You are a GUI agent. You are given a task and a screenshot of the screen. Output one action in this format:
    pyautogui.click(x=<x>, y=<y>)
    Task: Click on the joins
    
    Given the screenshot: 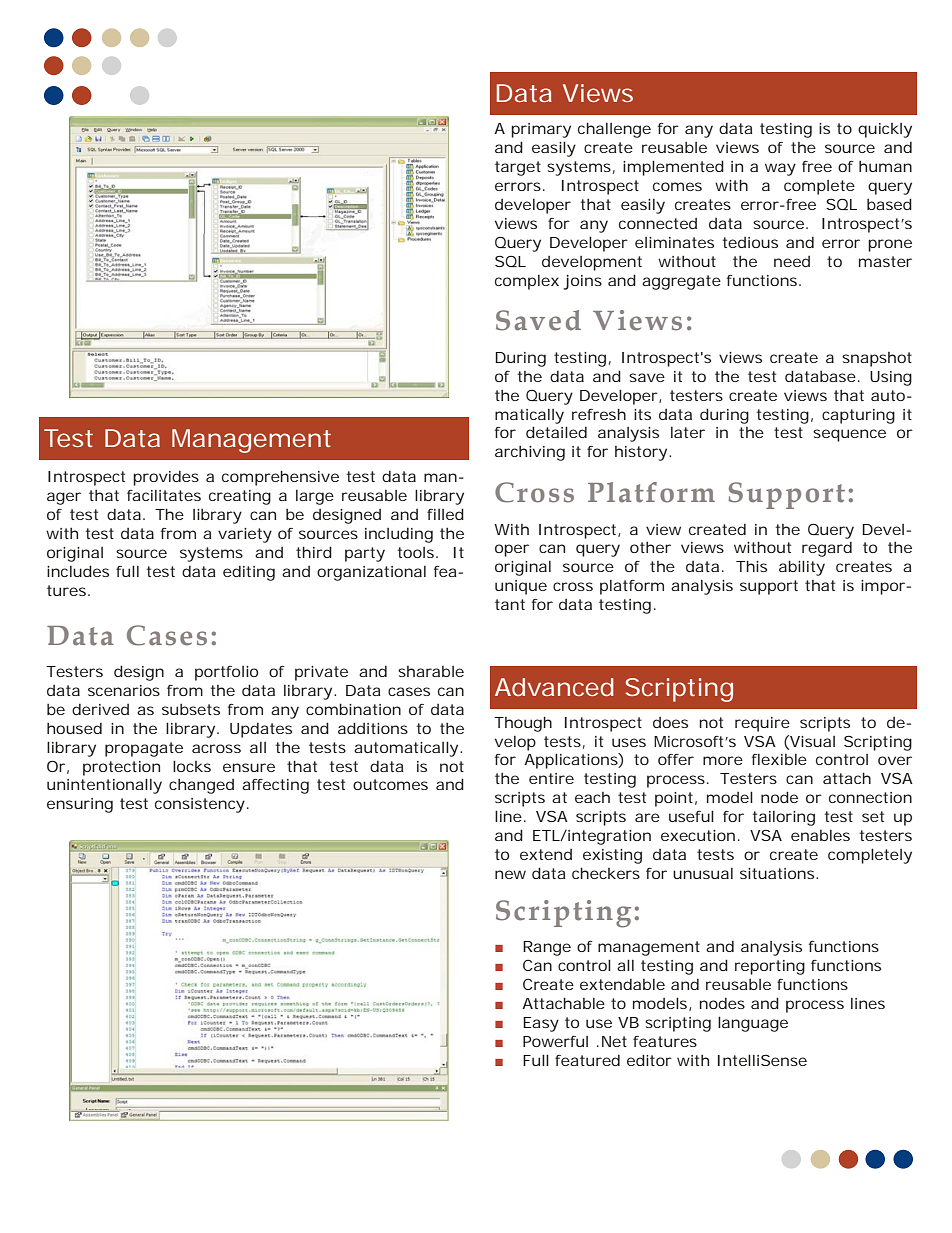 What is the action you would take?
    pyautogui.click(x=583, y=282)
